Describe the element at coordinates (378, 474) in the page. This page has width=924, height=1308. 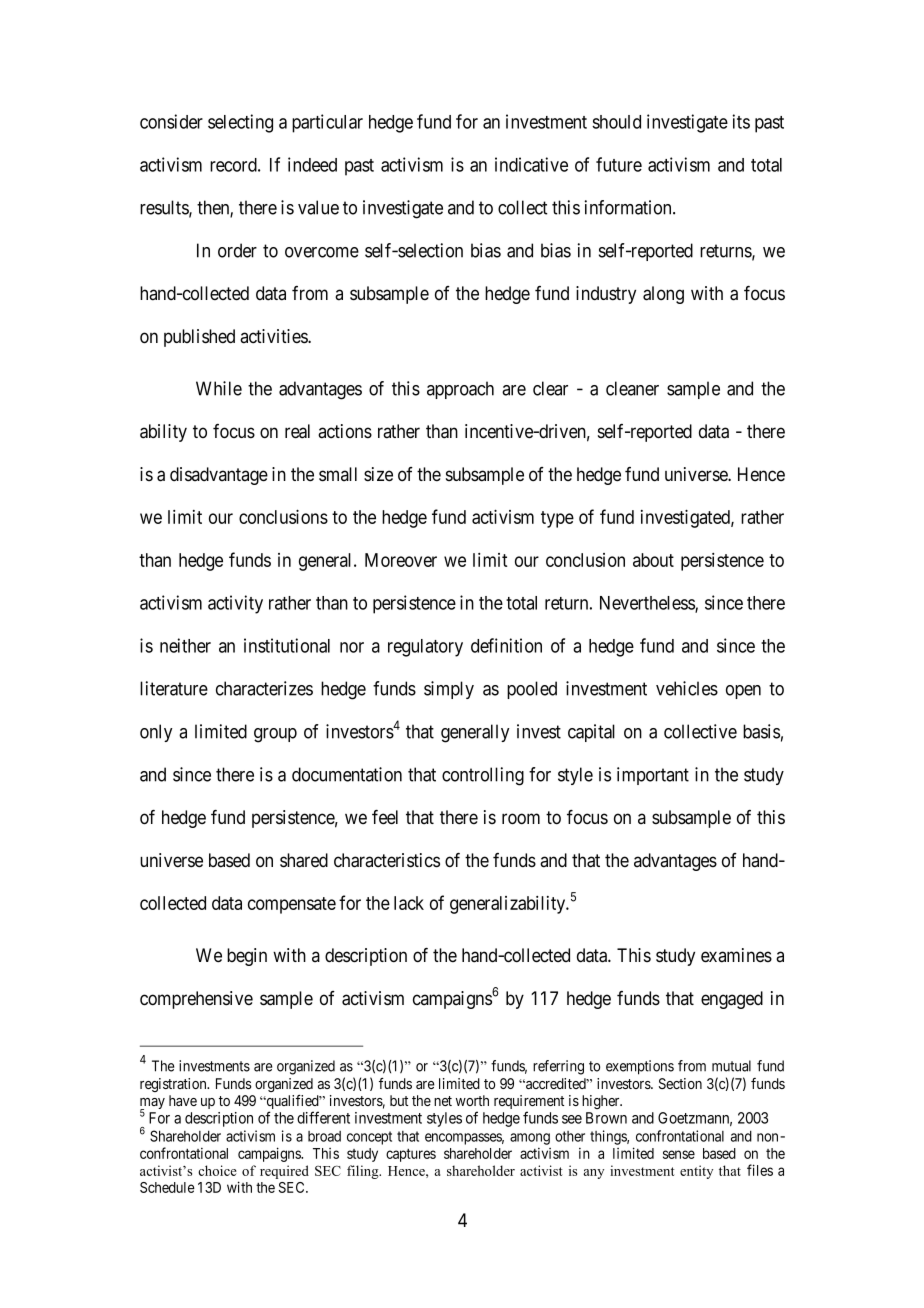
I see `size` at that location.
